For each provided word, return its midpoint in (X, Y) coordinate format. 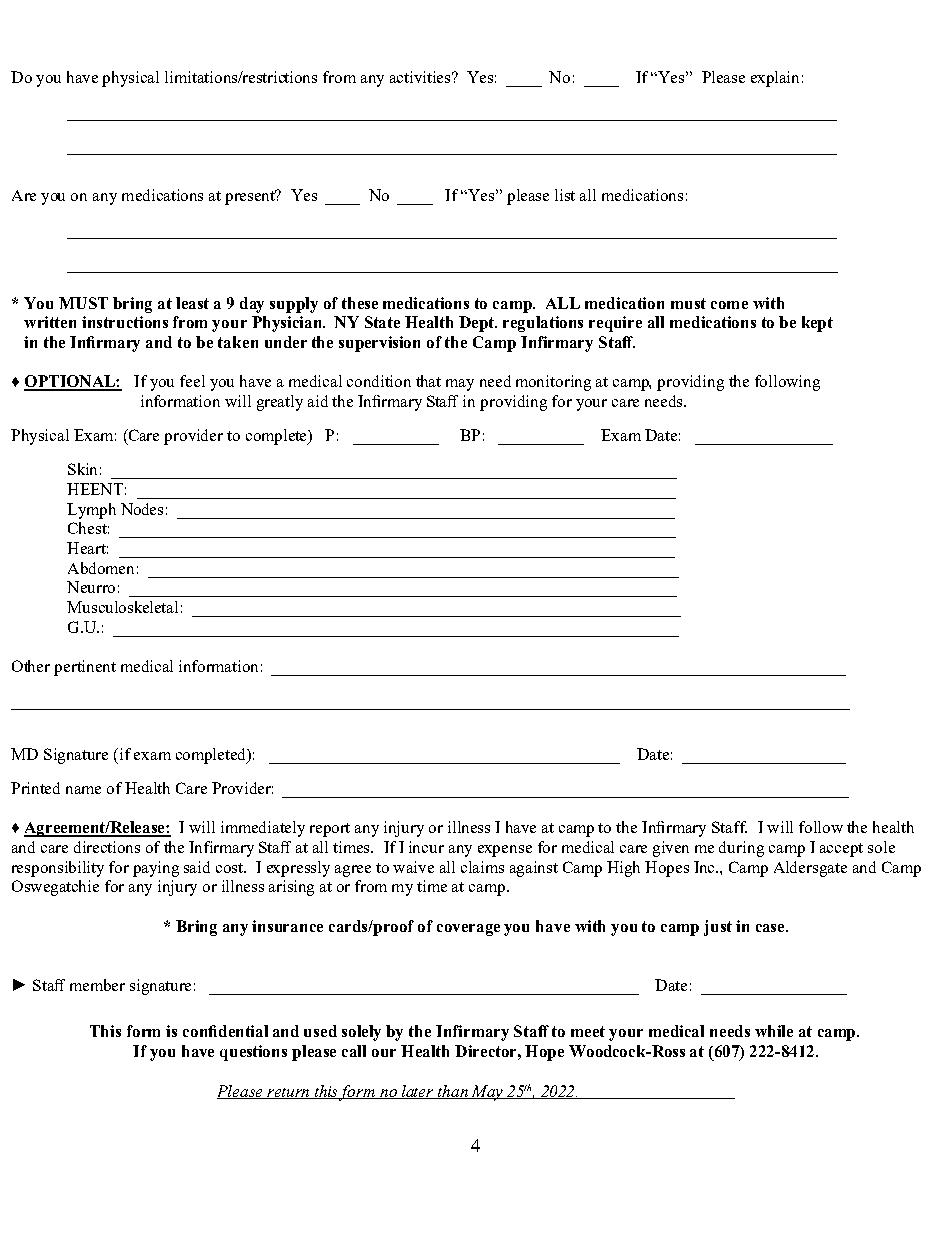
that (428, 381)
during (741, 849)
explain (775, 79)
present (251, 197)
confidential (225, 1031)
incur (426, 847)
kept (817, 324)
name (83, 790)
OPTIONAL (70, 382)
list (565, 195)
